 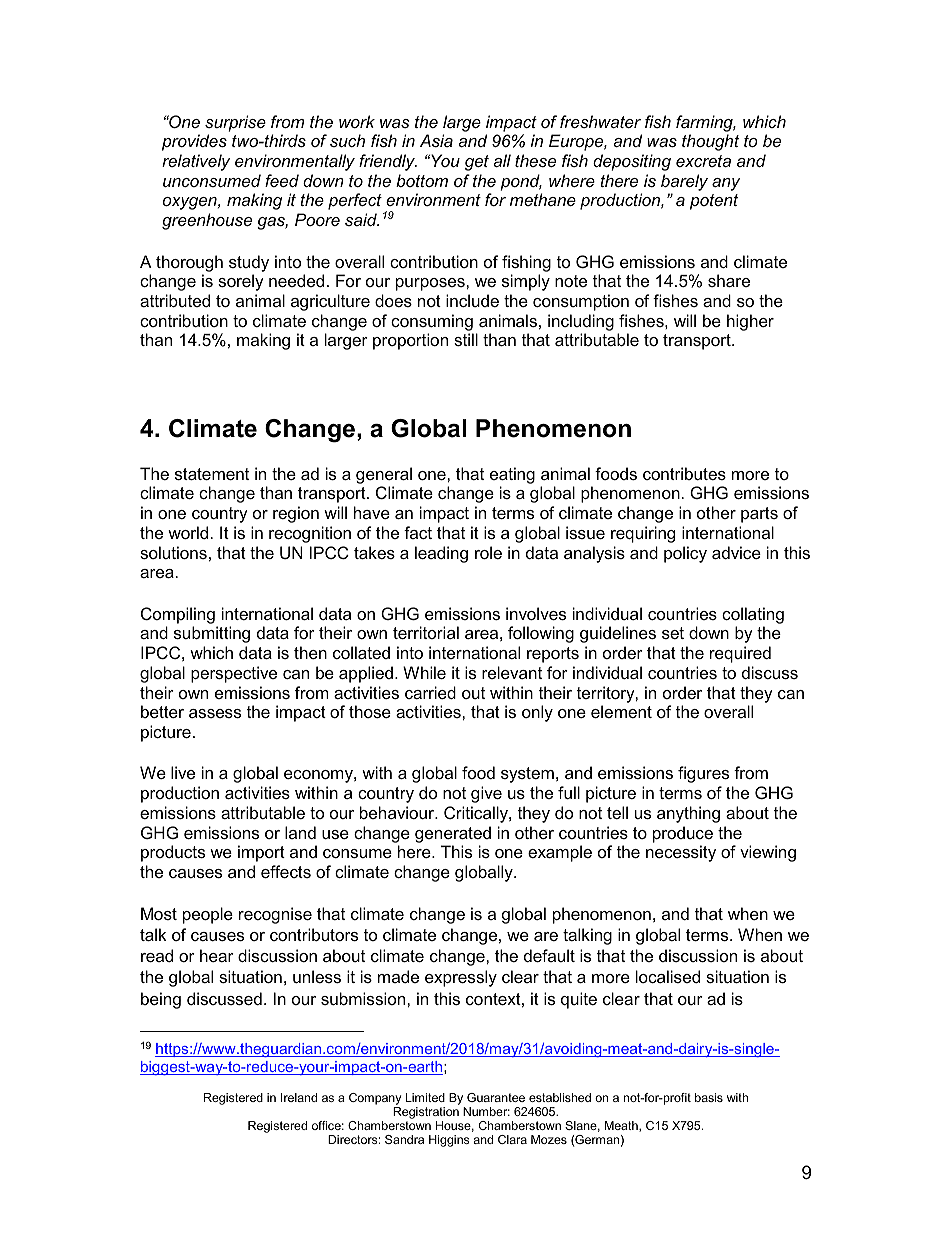 I want to click on set, so click(x=673, y=633).
